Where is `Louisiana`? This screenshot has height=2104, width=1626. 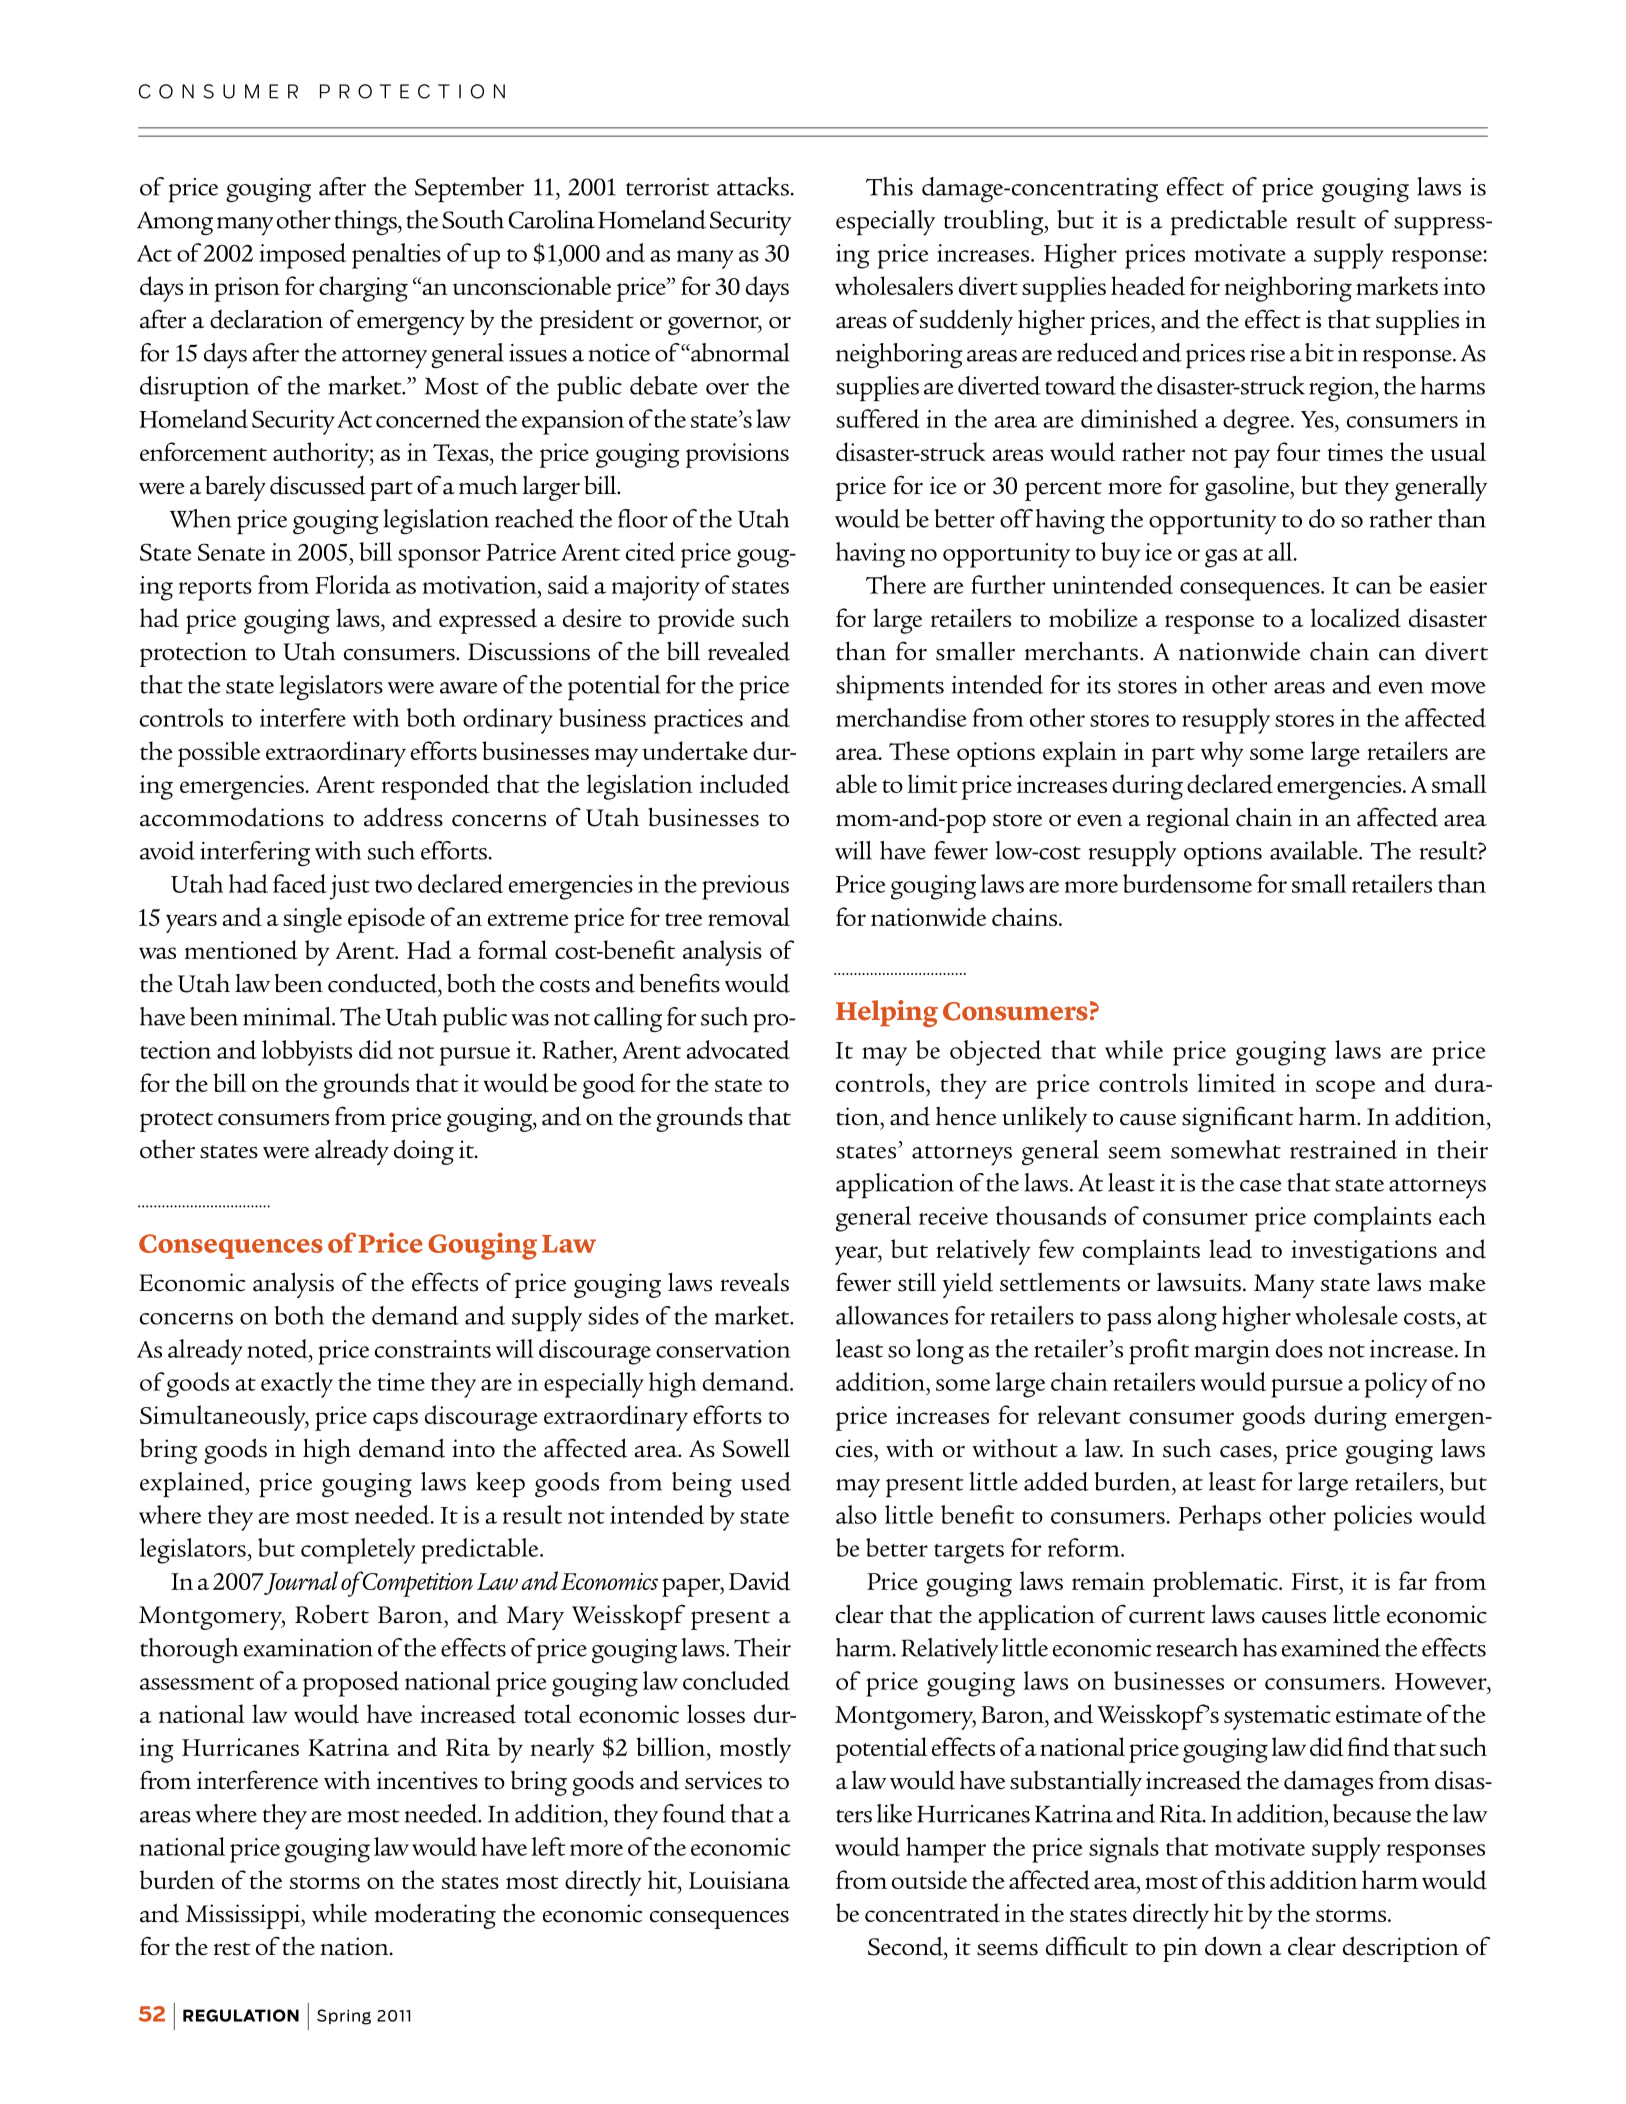 Louisiana is located at coordinates (739, 1880).
